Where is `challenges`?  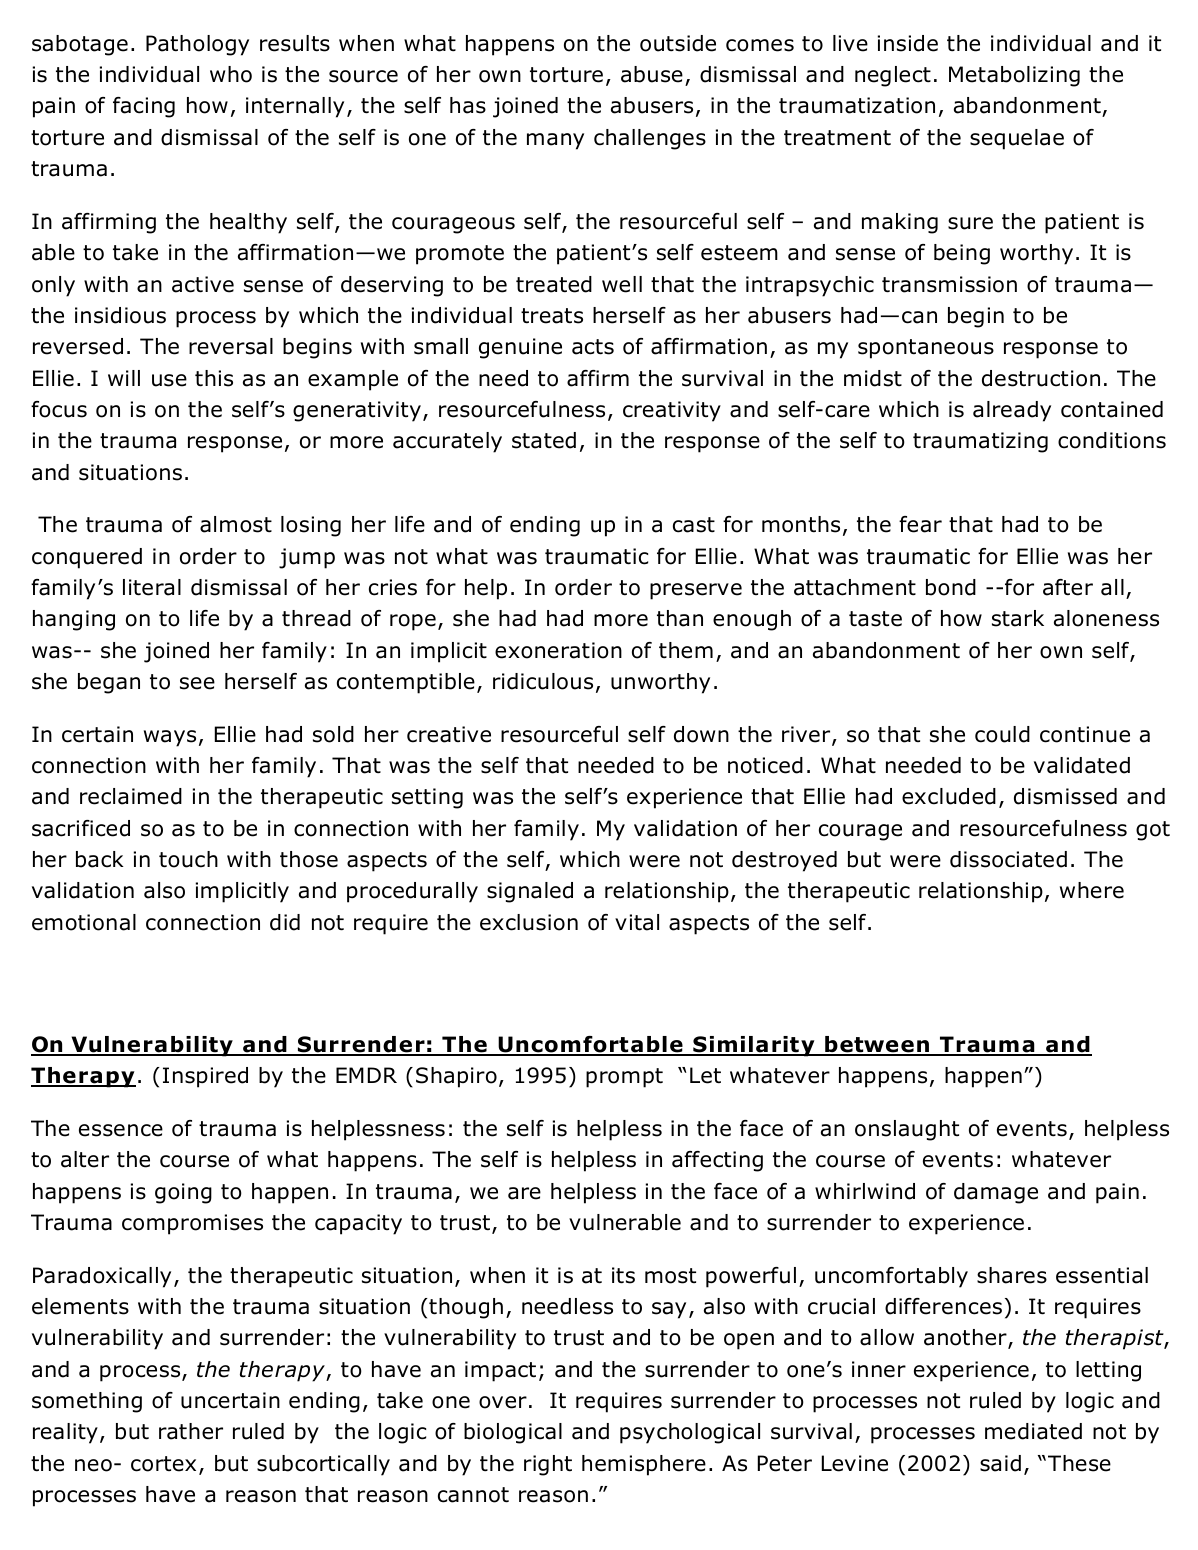 challenges is located at coordinates (650, 139).
